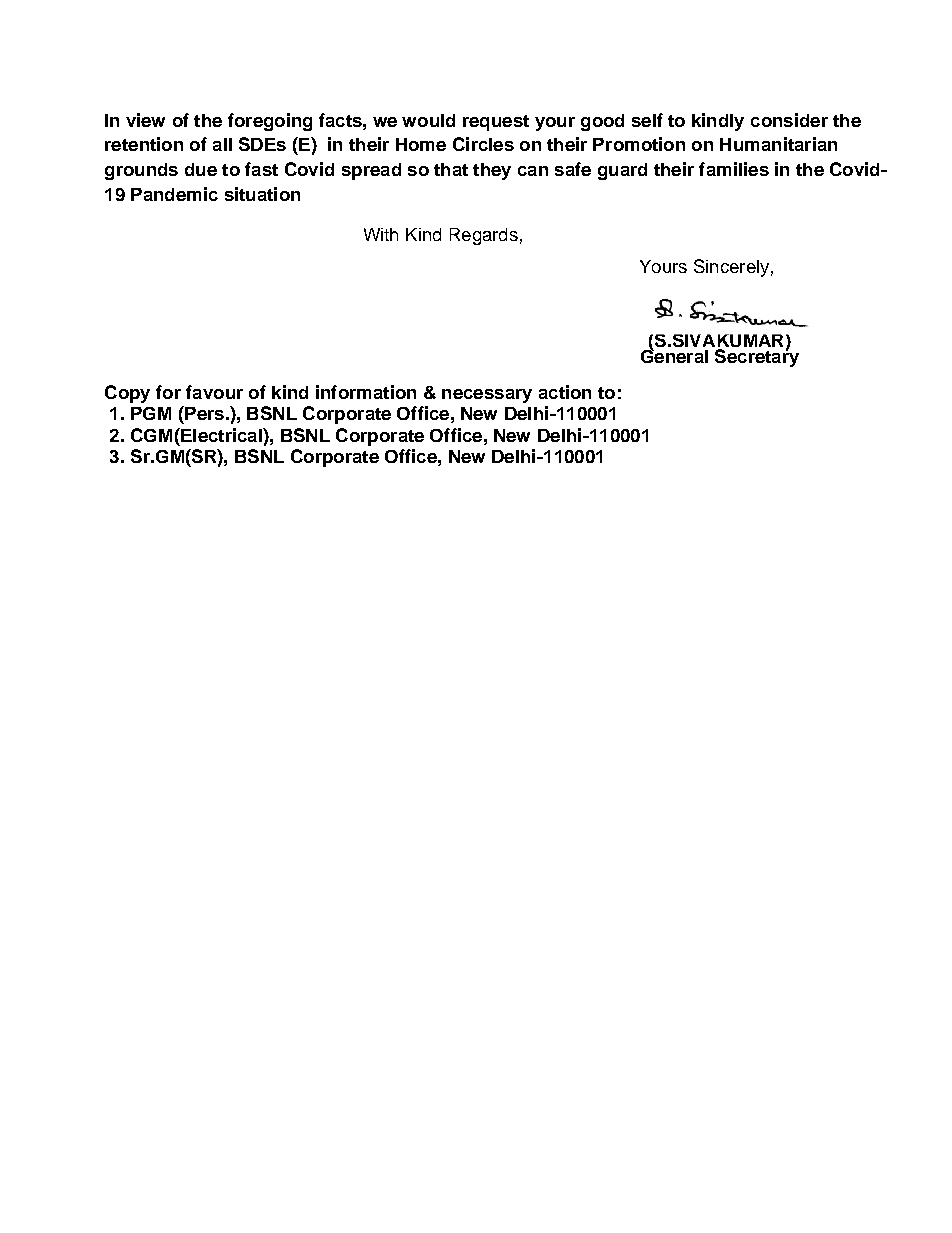 This document has width=952, height=1233. I want to click on Secretary, so click(756, 356).
